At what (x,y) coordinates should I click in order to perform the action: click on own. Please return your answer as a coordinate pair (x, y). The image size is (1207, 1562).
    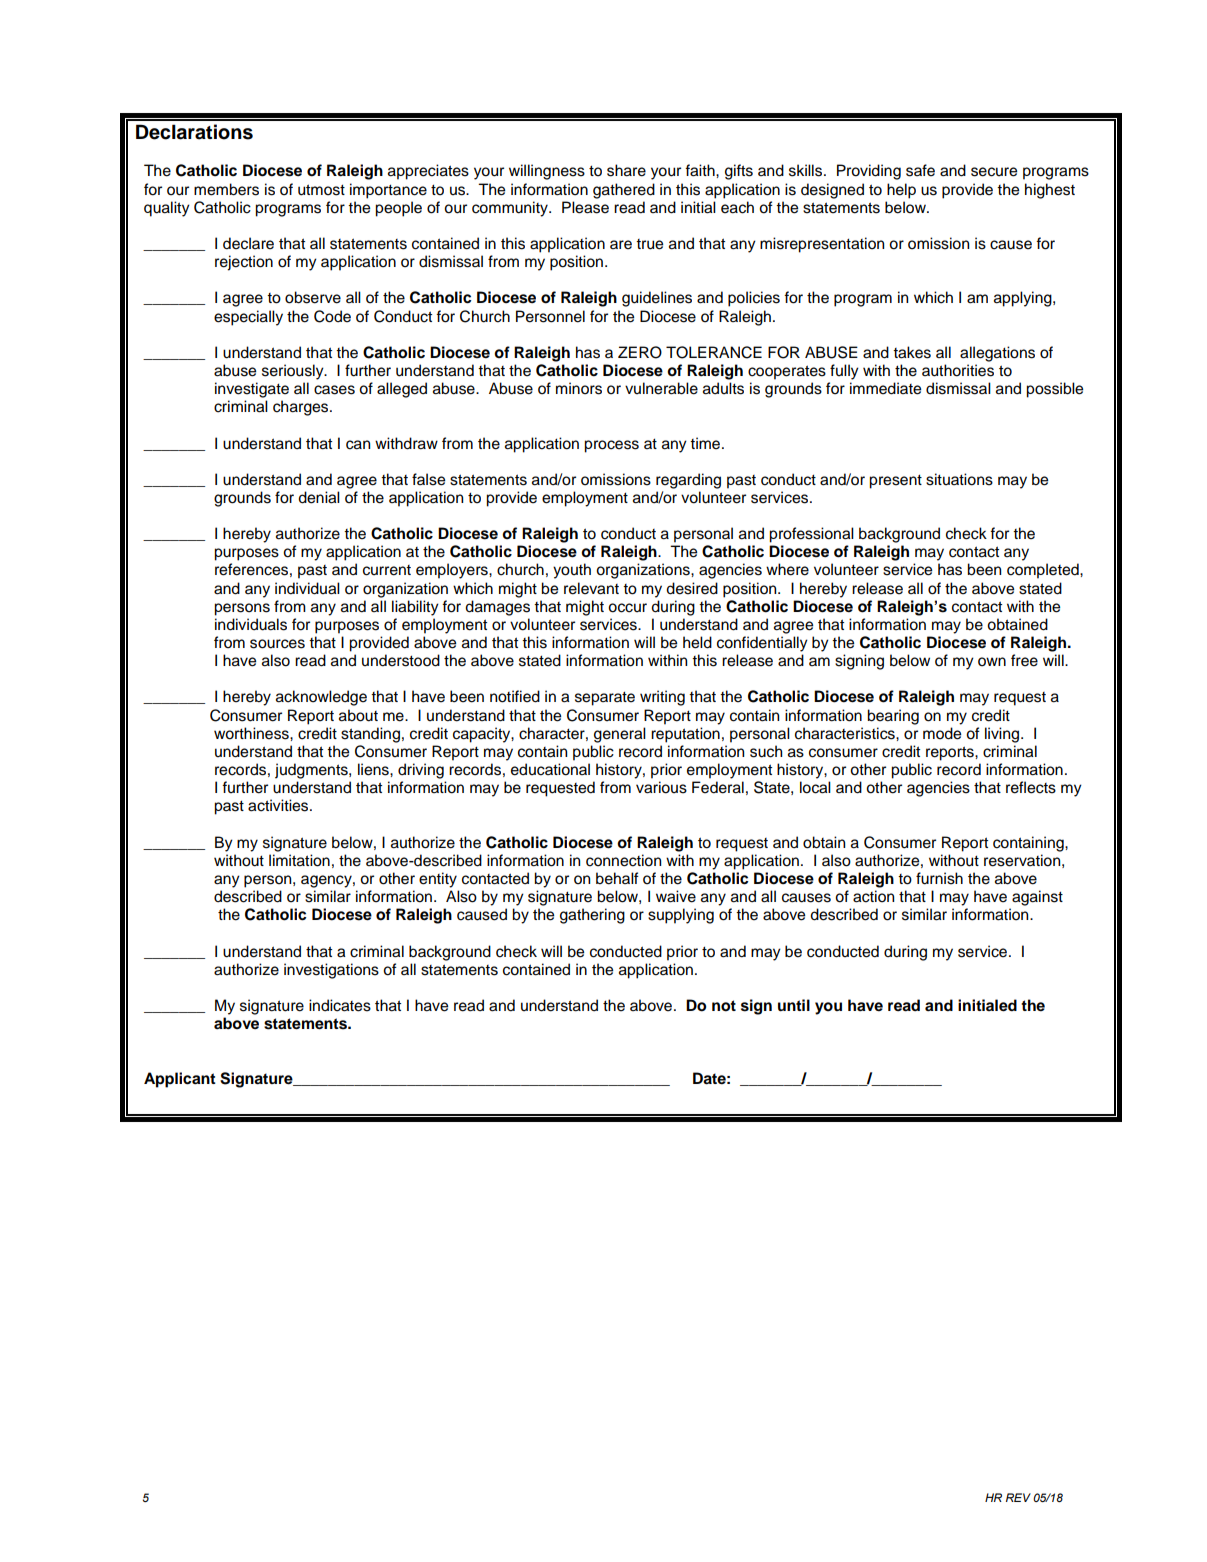
    Looking at the image, I should click on (992, 662).
